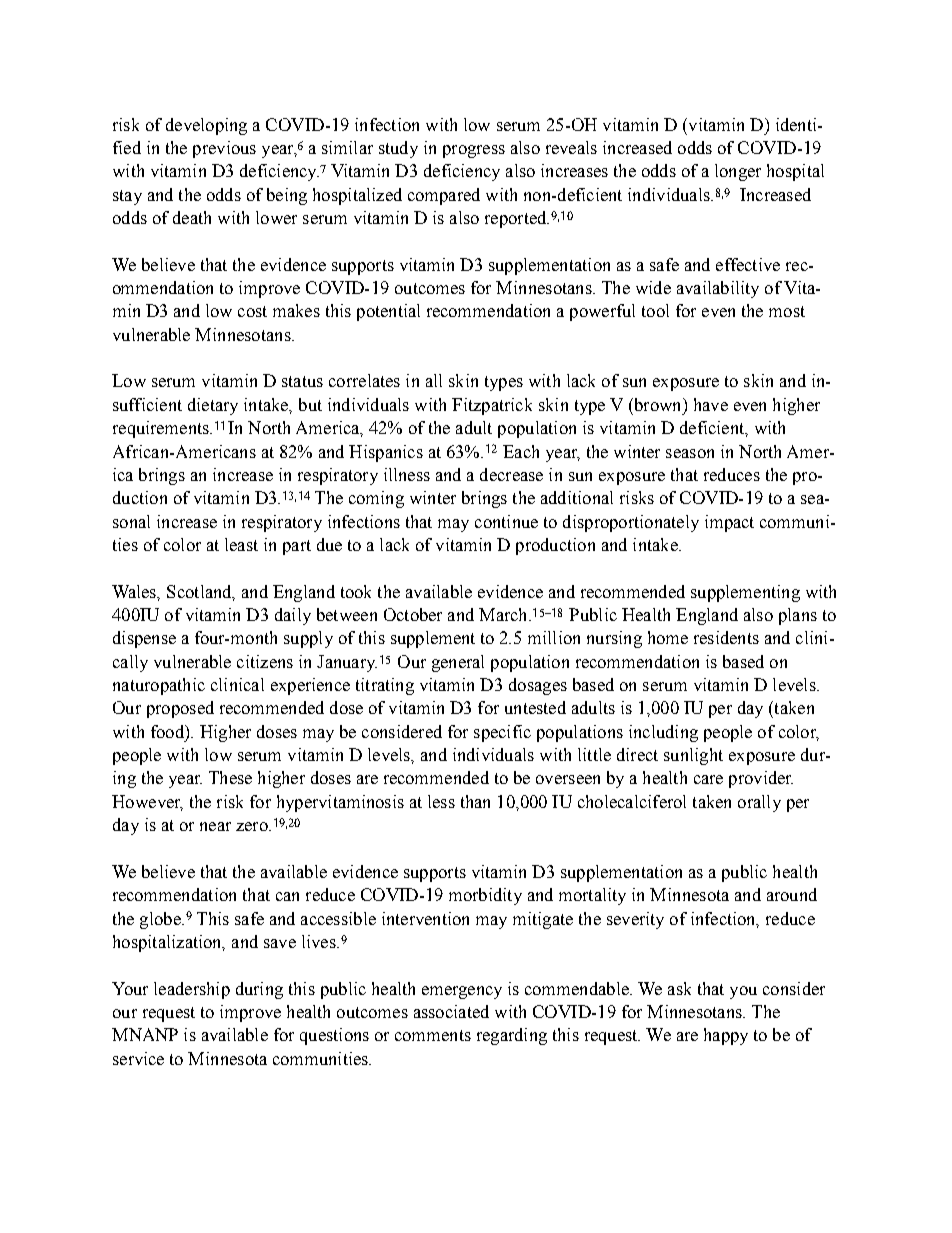 The image size is (952, 1233). What do you see at coordinates (738, 172) in the image?
I see `longer` at bounding box center [738, 172].
